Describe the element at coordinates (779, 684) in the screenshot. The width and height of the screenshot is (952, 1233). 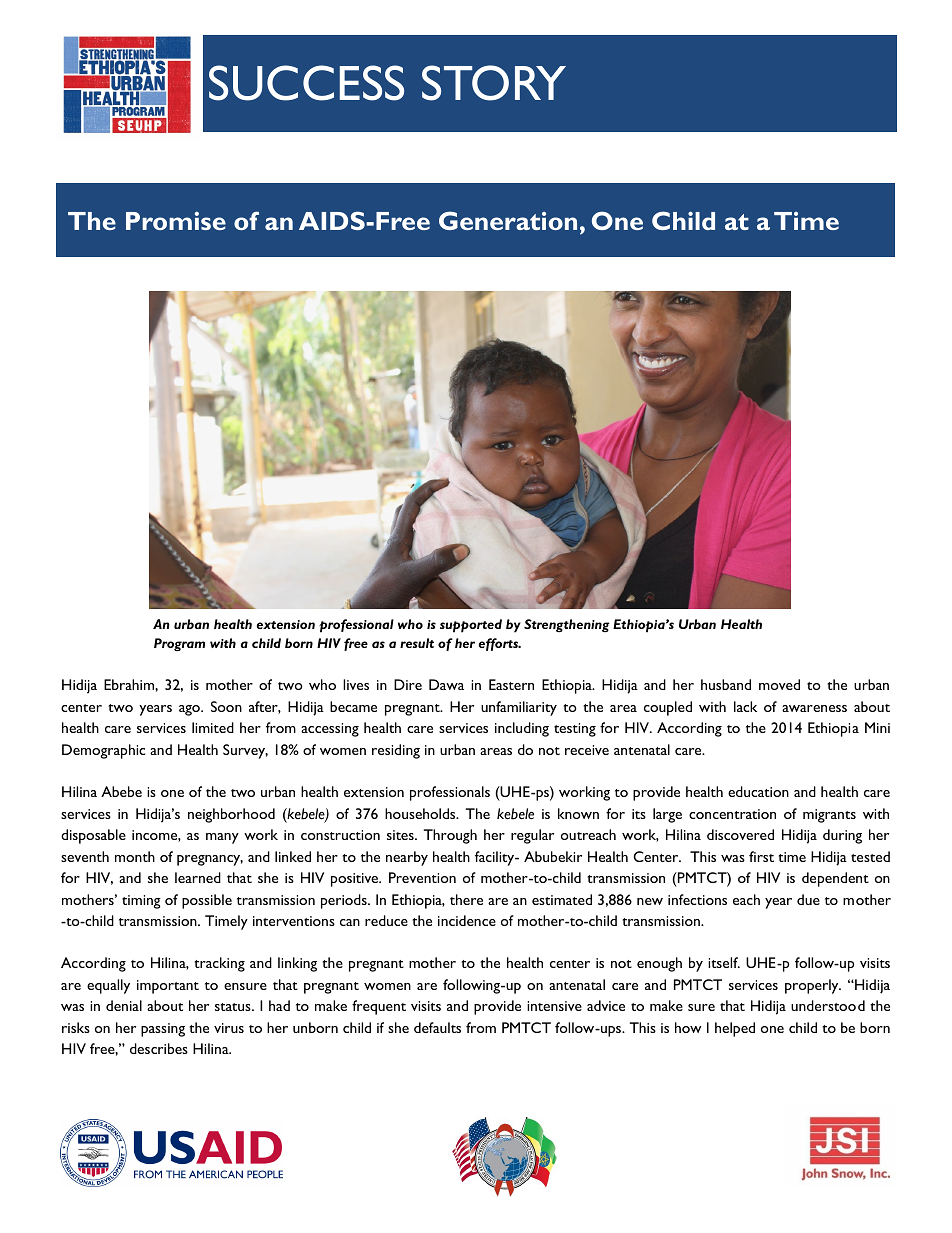
I see `moved` at that location.
